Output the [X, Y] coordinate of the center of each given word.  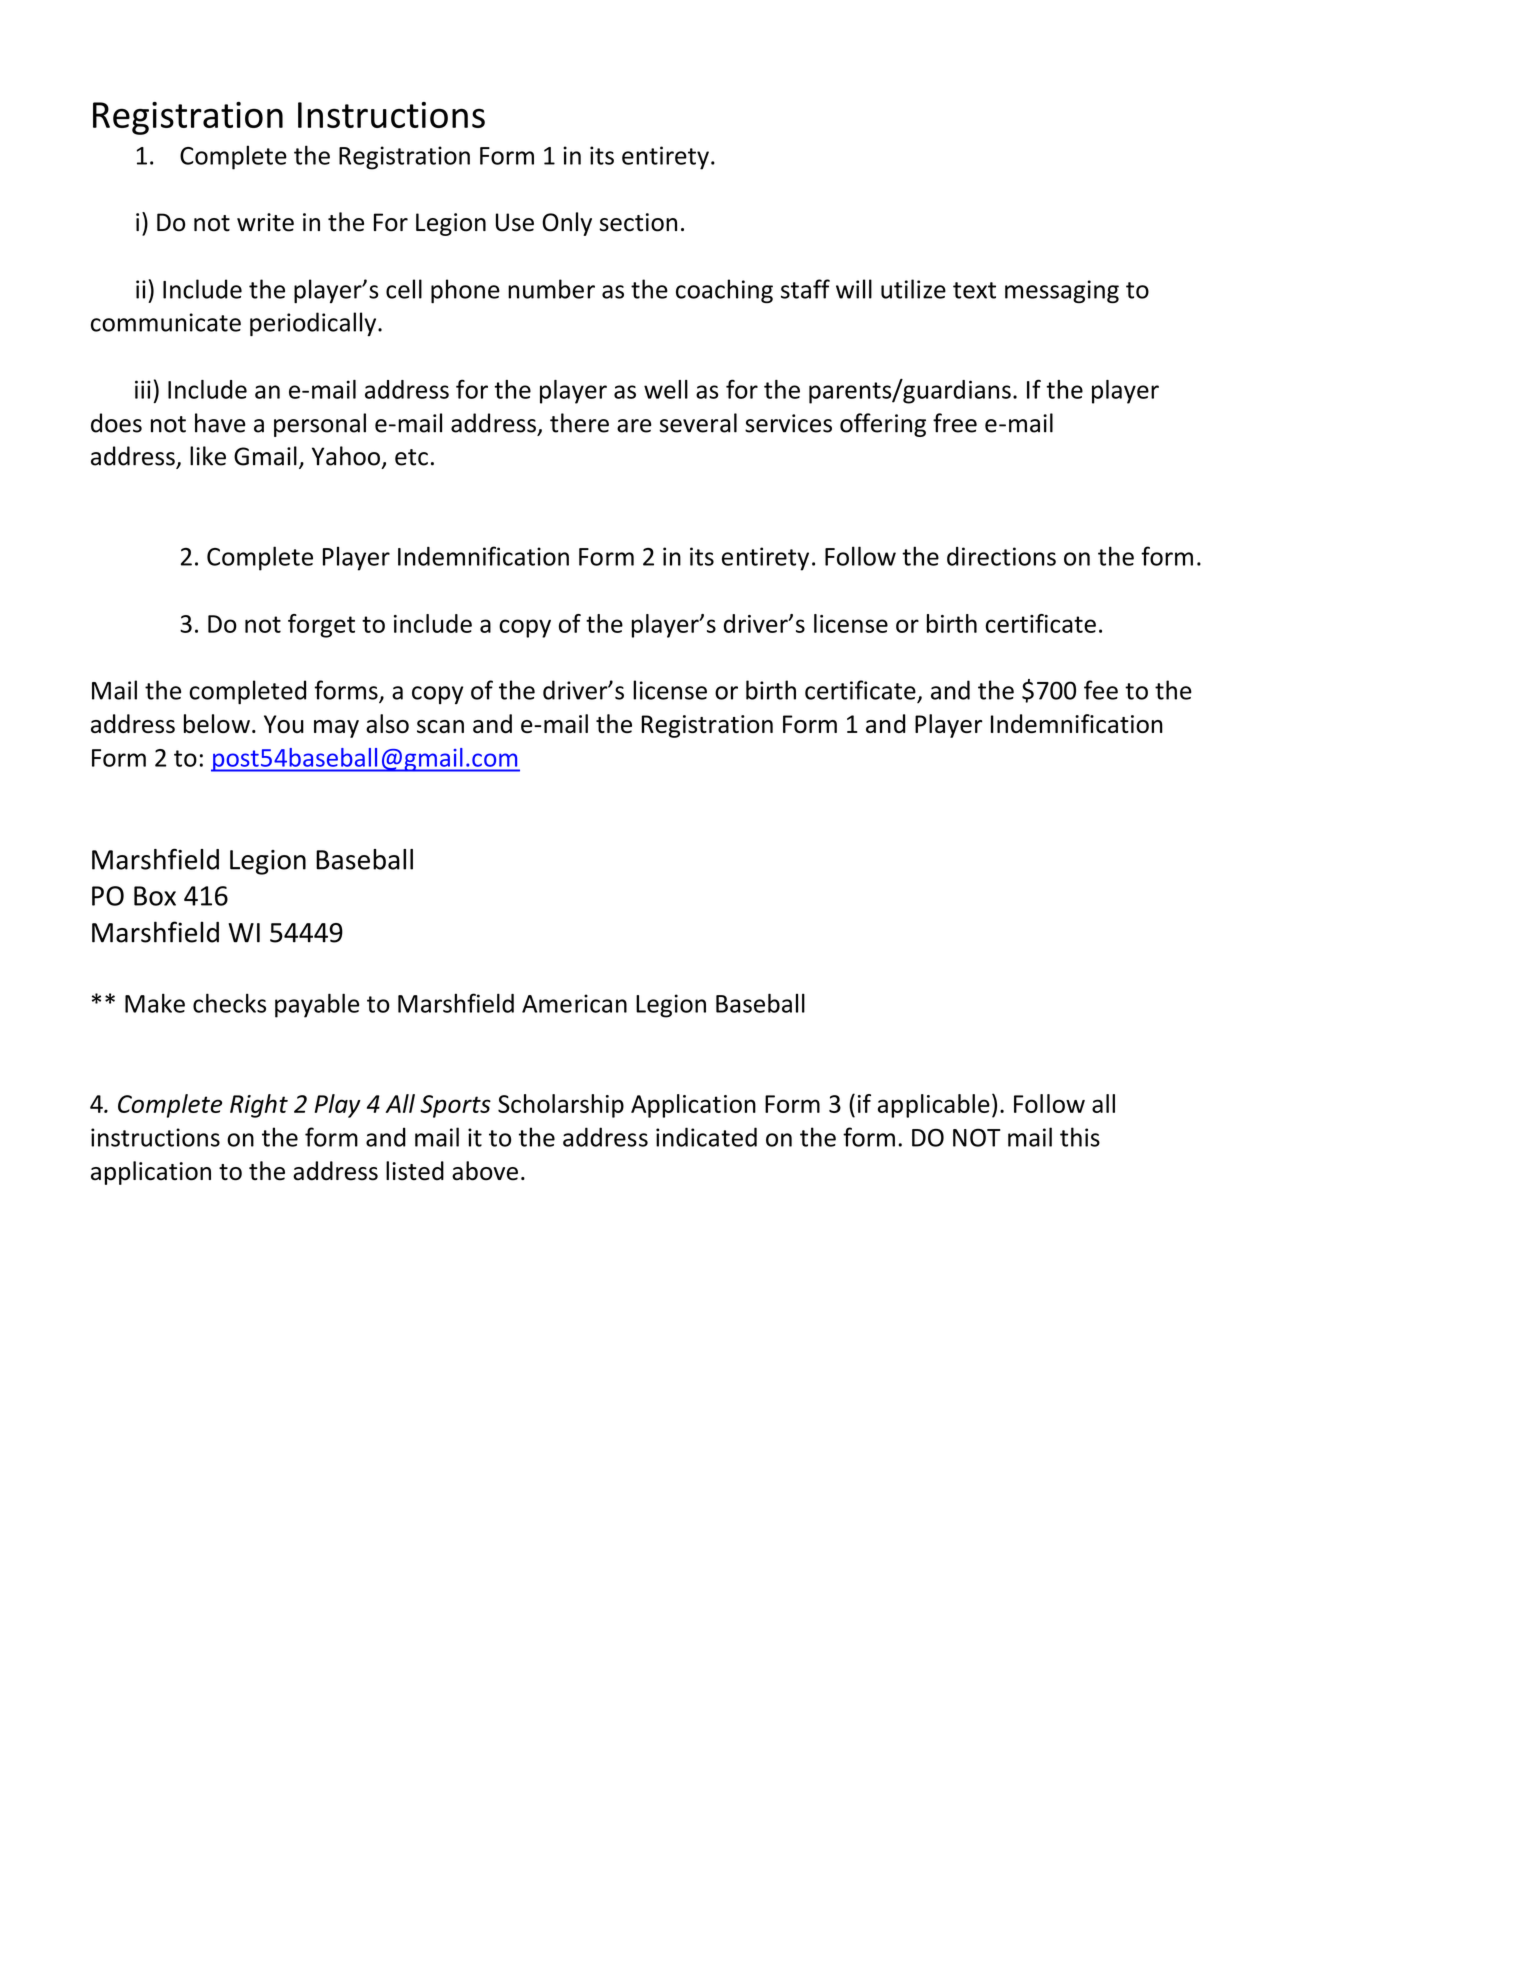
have [220, 423]
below [217, 723]
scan [440, 726]
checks [229, 1003]
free [955, 423]
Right [259, 1106]
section [638, 222]
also [387, 723]
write [265, 222]
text [974, 290]
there [579, 423]
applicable [934, 1106]
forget [321, 626]
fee [1101, 690]
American [574, 1003]
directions [1001, 556]
